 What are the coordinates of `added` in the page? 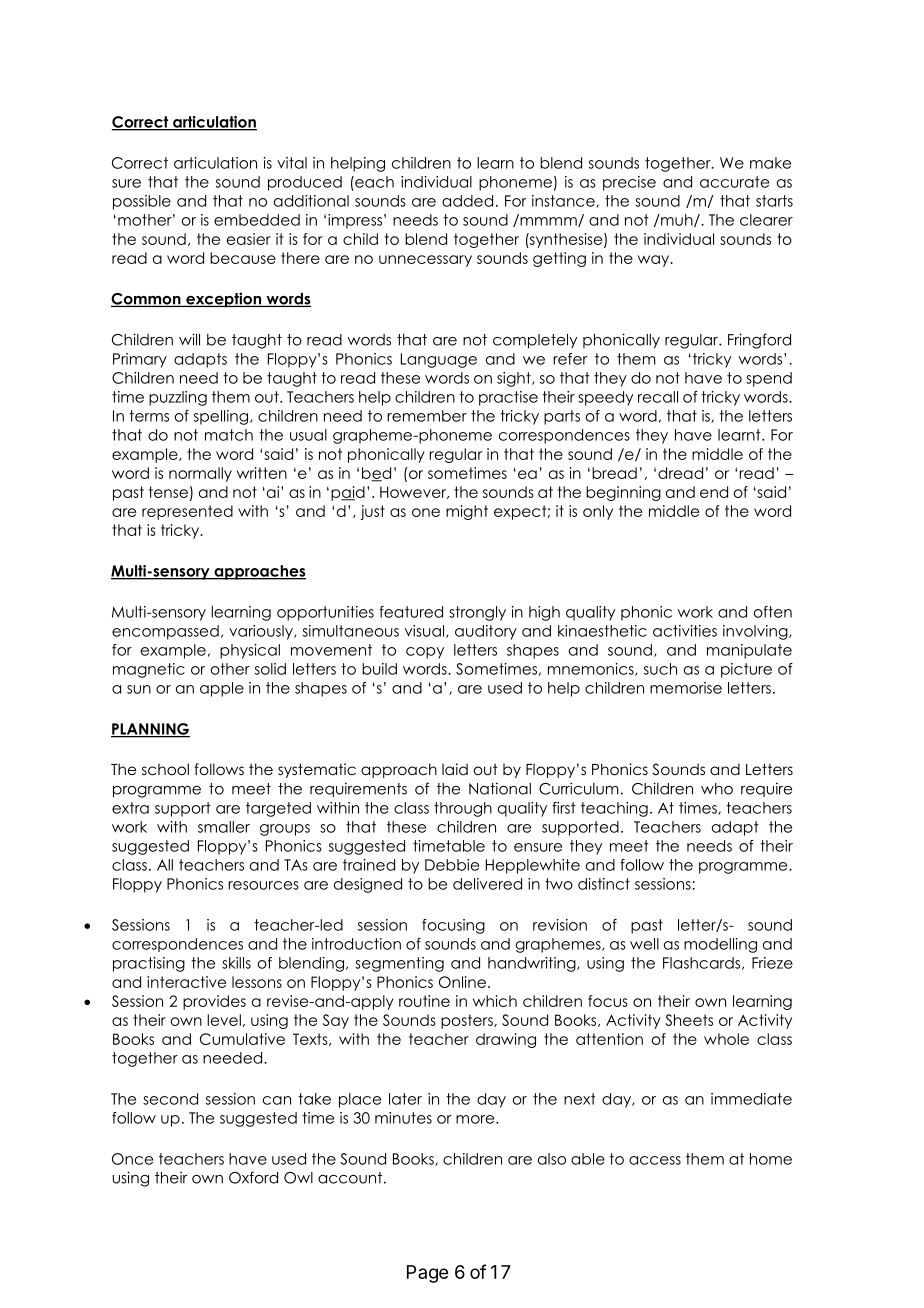 It's located at (467, 201).
